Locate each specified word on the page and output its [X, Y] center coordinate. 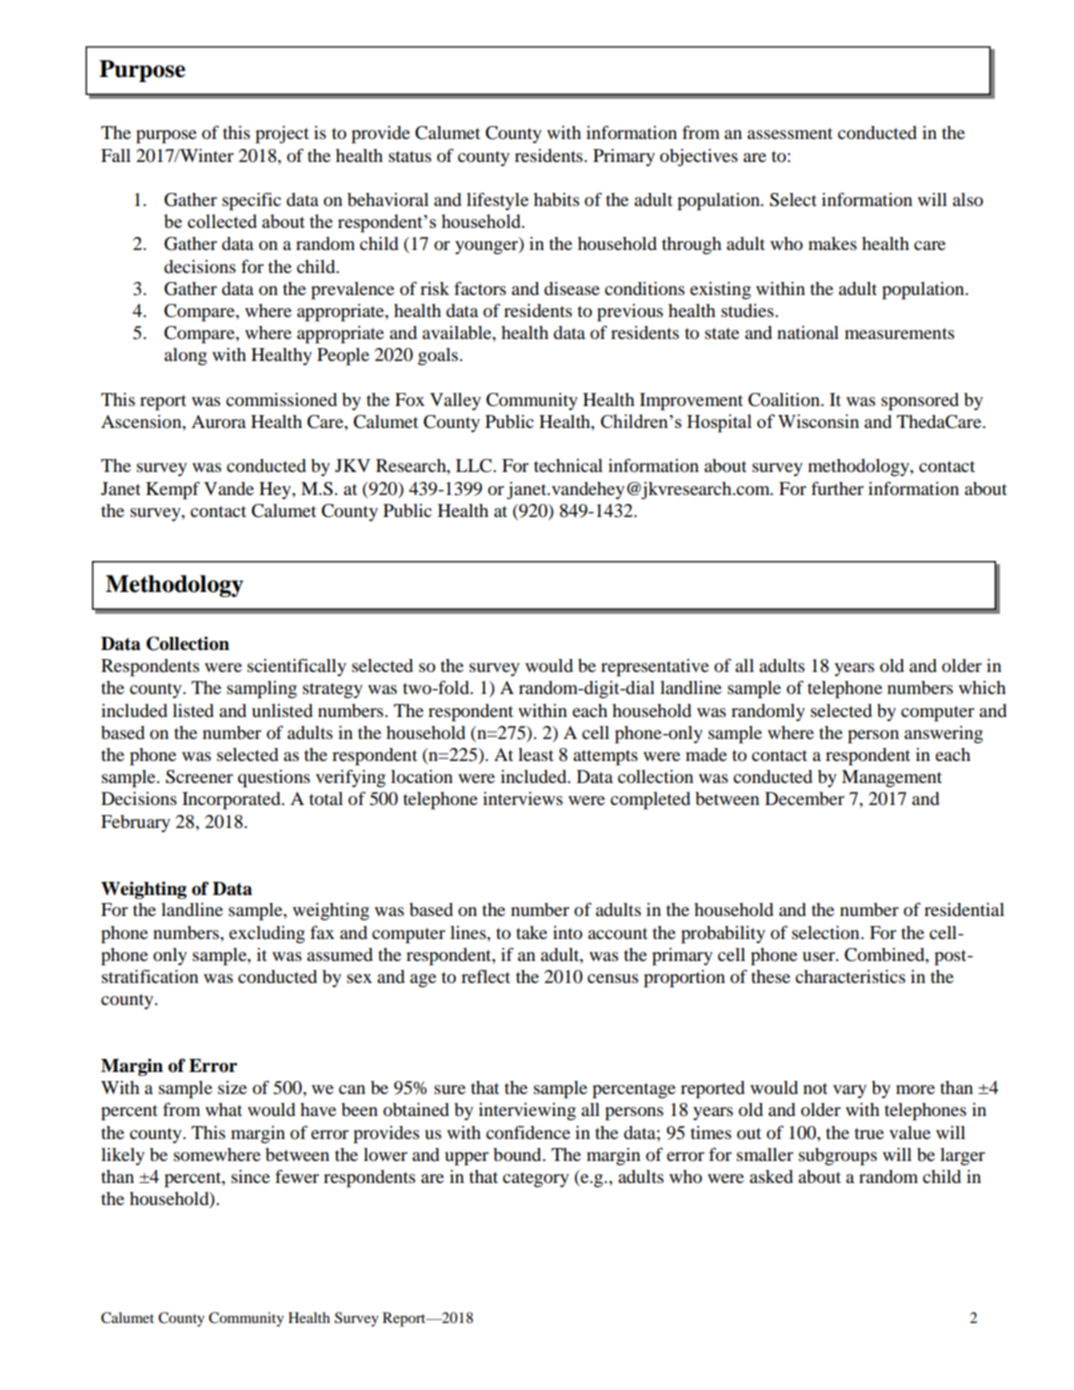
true [869, 1133]
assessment [790, 133]
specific [251, 201]
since [250, 1176]
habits [556, 199]
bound [518, 1154]
